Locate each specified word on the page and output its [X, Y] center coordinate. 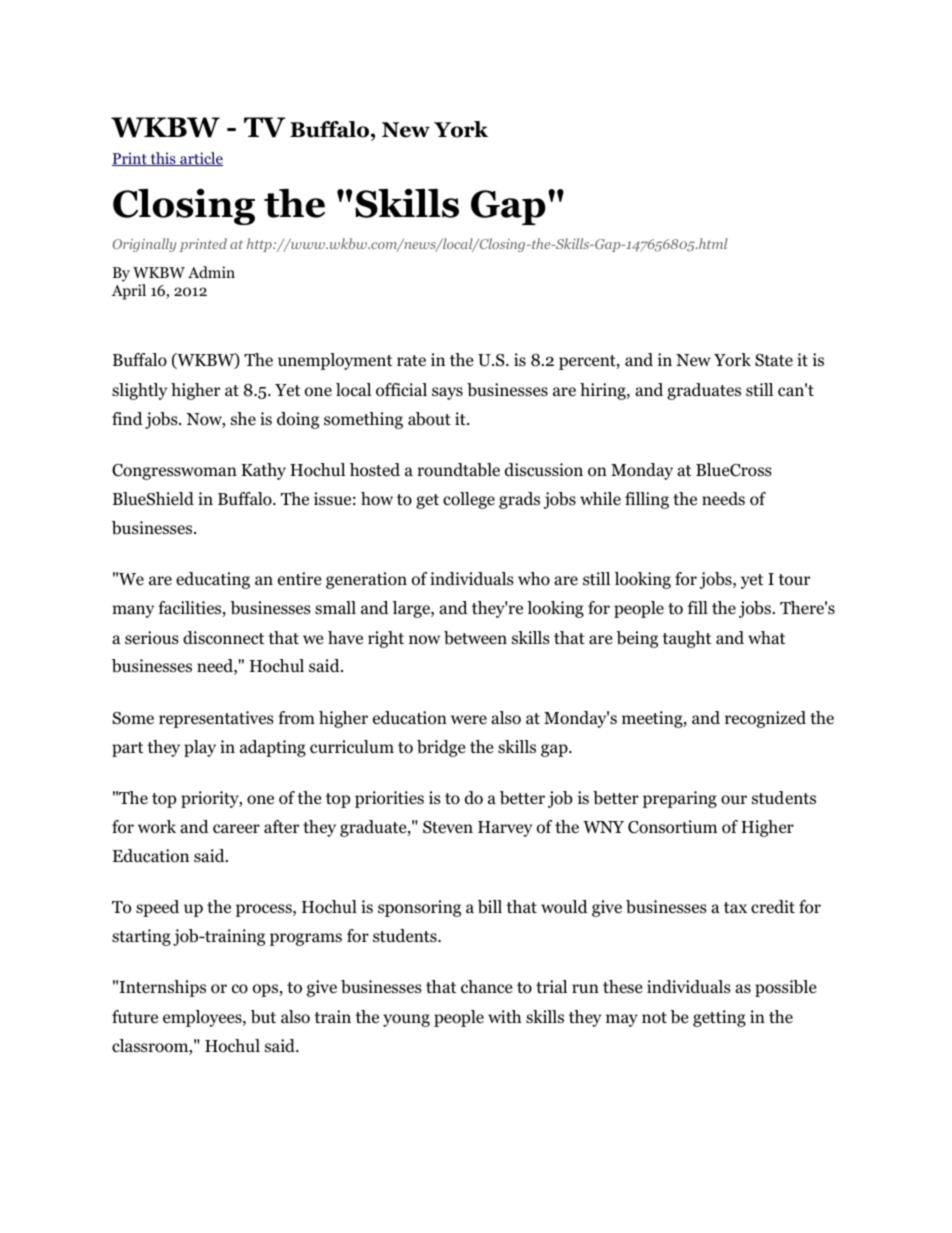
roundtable [458, 470]
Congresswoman [174, 472]
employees [203, 1018]
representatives [216, 719]
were [469, 719]
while [600, 498]
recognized [765, 719]
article [200, 159]
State [774, 360]
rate [411, 361]
